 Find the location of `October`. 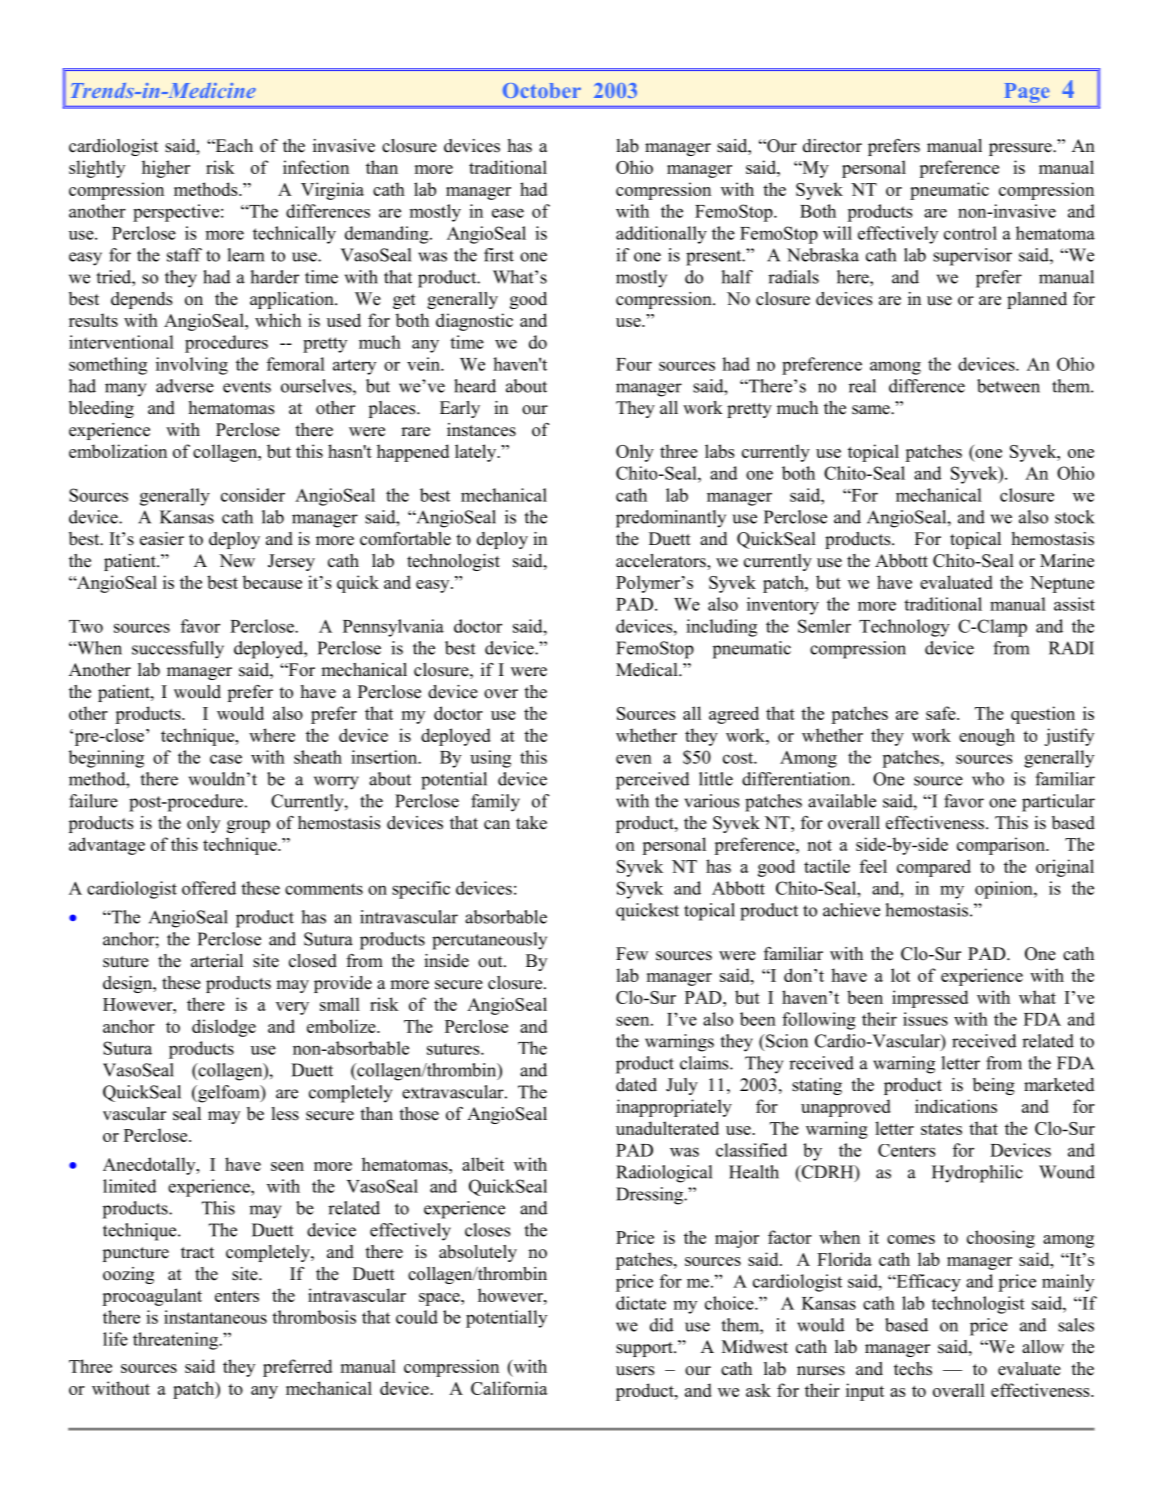

October is located at coordinates (542, 90).
